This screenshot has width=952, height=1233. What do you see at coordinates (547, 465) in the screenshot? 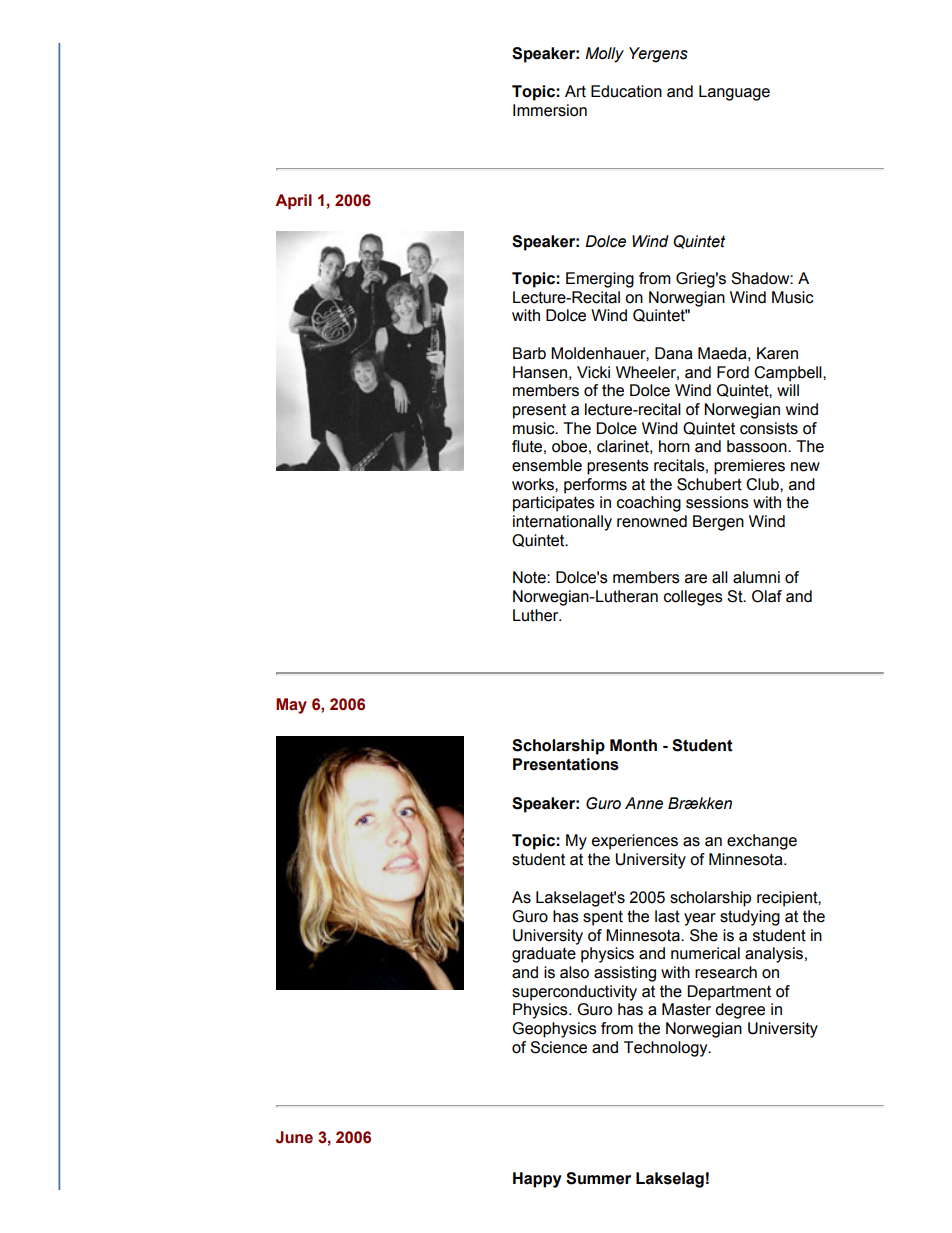
I see `ensemble` at bounding box center [547, 465].
